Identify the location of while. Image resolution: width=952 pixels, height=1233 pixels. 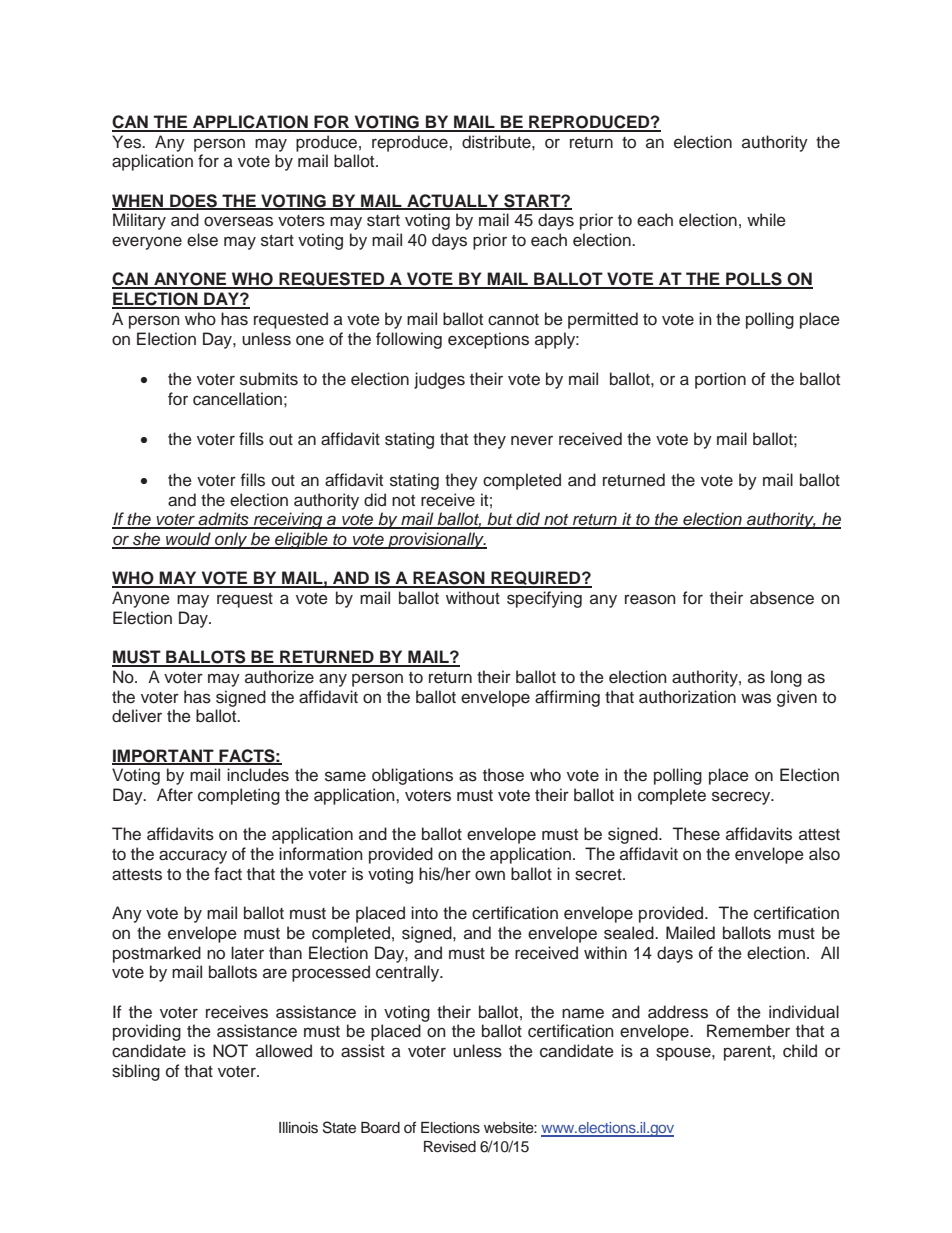
(766, 220).
